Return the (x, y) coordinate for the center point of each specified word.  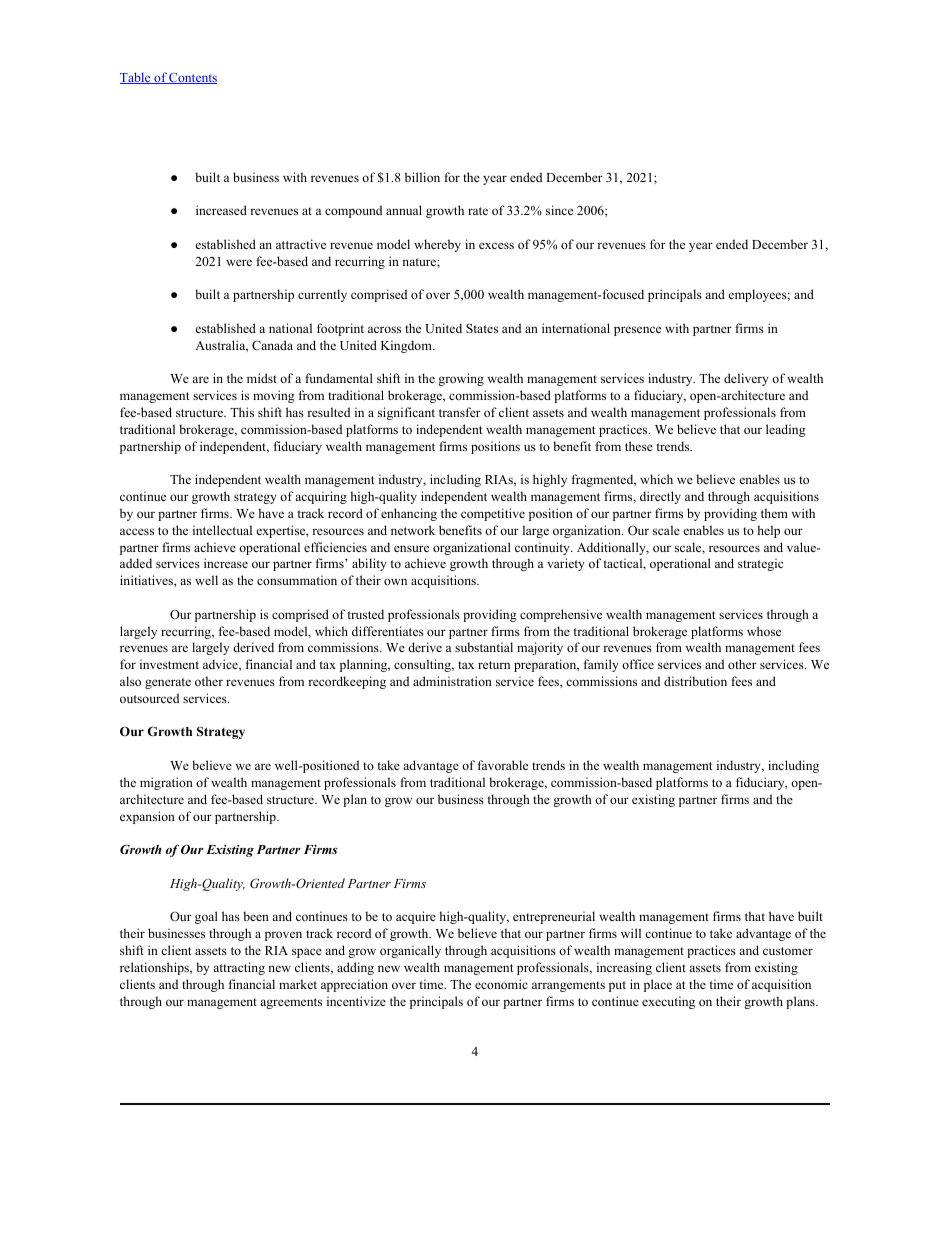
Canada (272, 345)
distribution (695, 681)
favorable (503, 765)
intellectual (222, 530)
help (768, 531)
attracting (239, 968)
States (482, 328)
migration (166, 783)
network (413, 530)
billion (422, 177)
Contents (192, 78)
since (559, 210)
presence (637, 331)
